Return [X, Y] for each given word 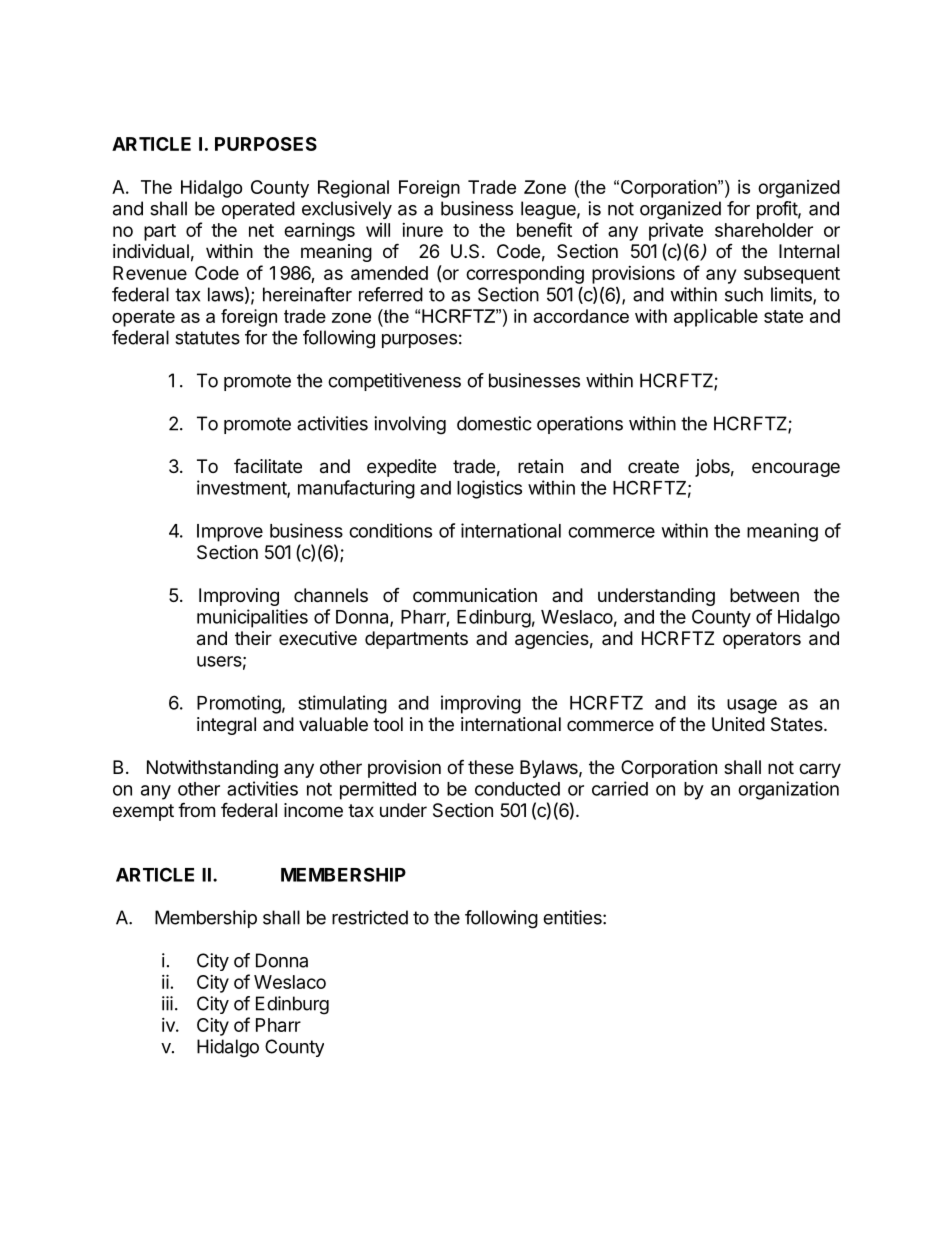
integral [226, 726]
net [261, 230]
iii [167, 1003]
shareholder [764, 230]
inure [422, 230]
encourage [796, 469]
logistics [489, 489]
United [738, 724]
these [491, 767]
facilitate [268, 465]
